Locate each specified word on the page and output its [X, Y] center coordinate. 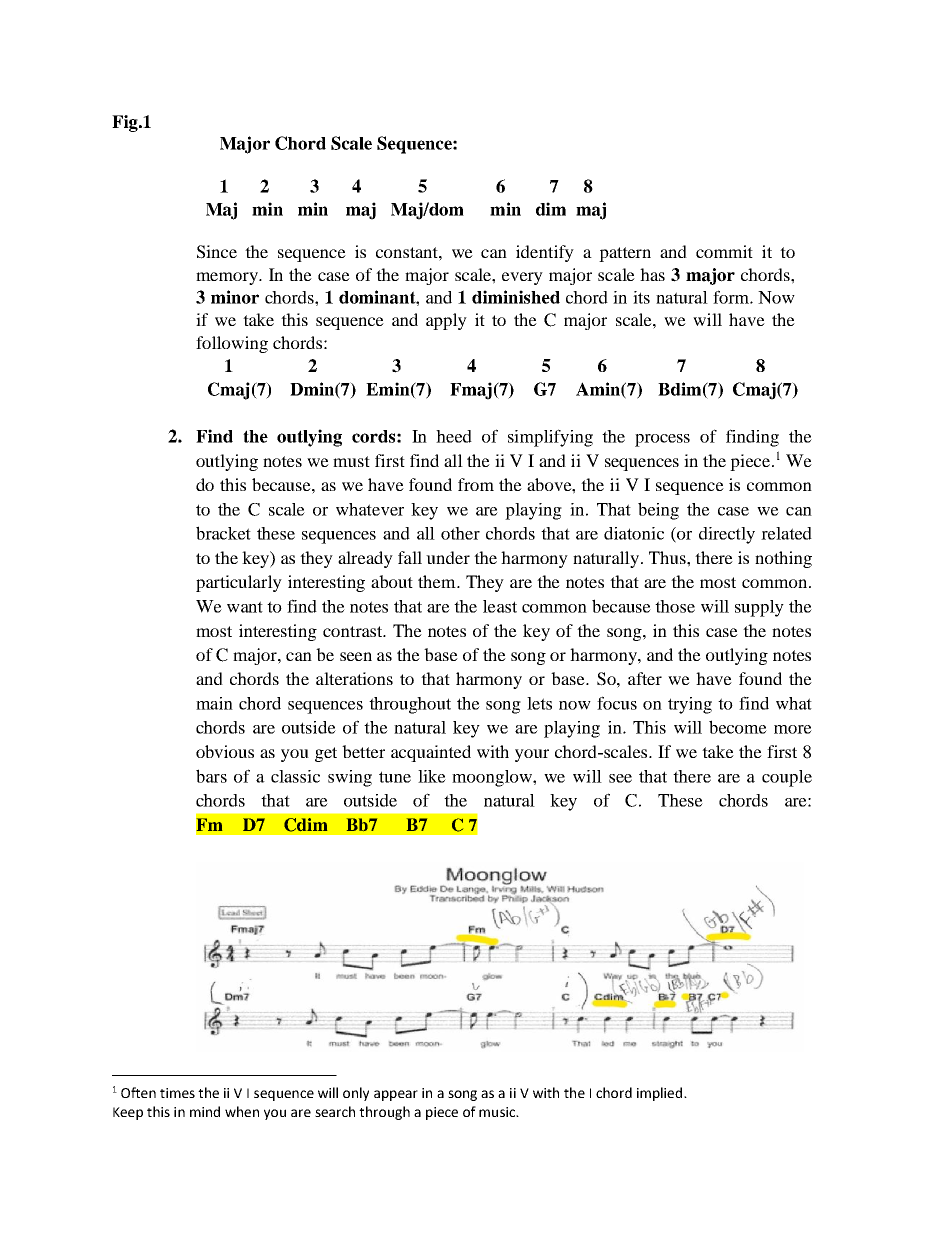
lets [539, 703]
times [177, 1093]
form [732, 297]
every [522, 278]
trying [690, 705]
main [214, 703]
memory [228, 278]
